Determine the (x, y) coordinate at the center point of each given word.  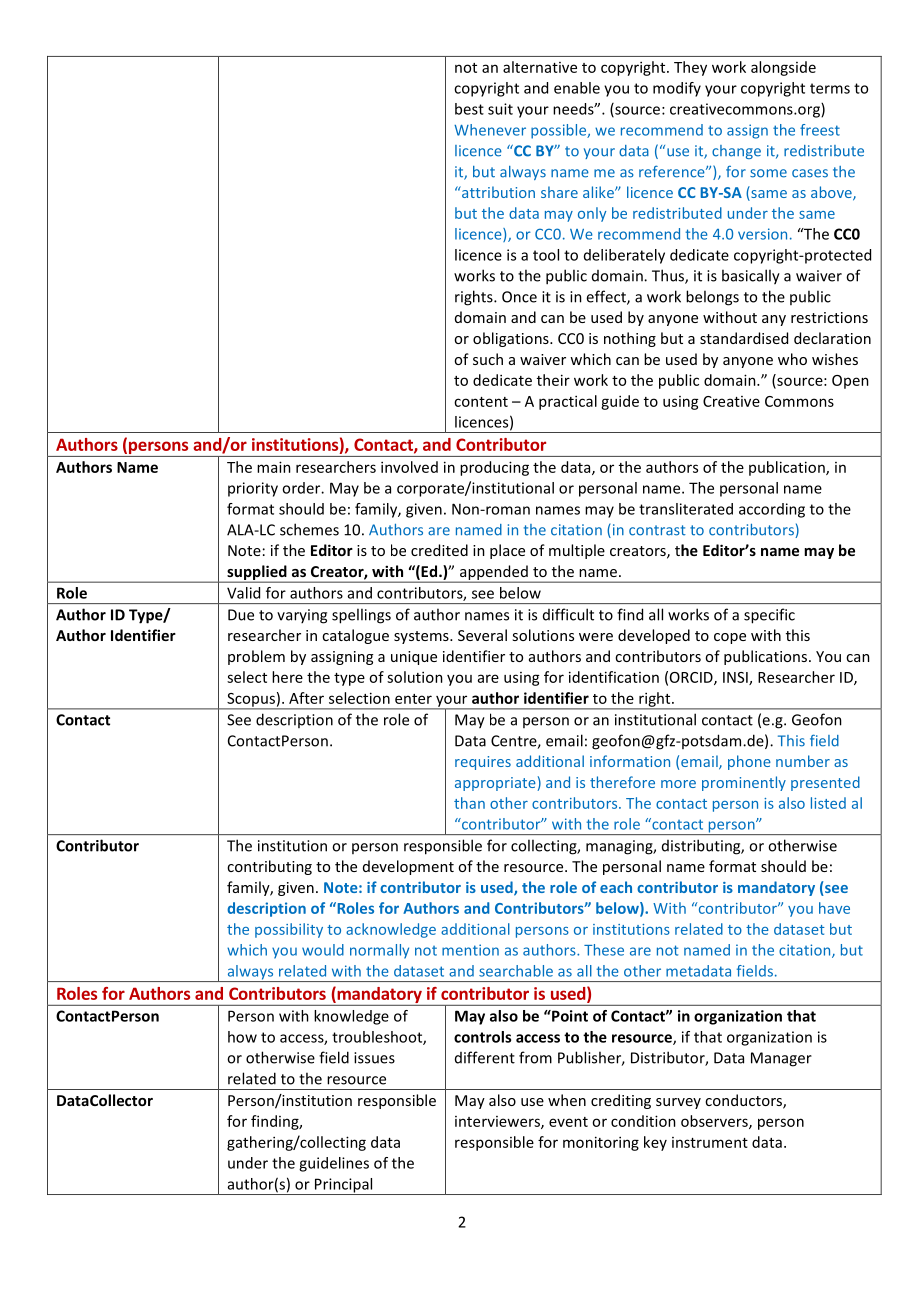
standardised (744, 338)
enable (577, 88)
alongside (783, 68)
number (803, 761)
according (772, 510)
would (323, 950)
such (488, 359)
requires (483, 763)
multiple (577, 551)
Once (519, 297)
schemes (309, 529)
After (306, 698)
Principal (344, 1186)
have (834, 908)
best (469, 109)
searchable (516, 971)
